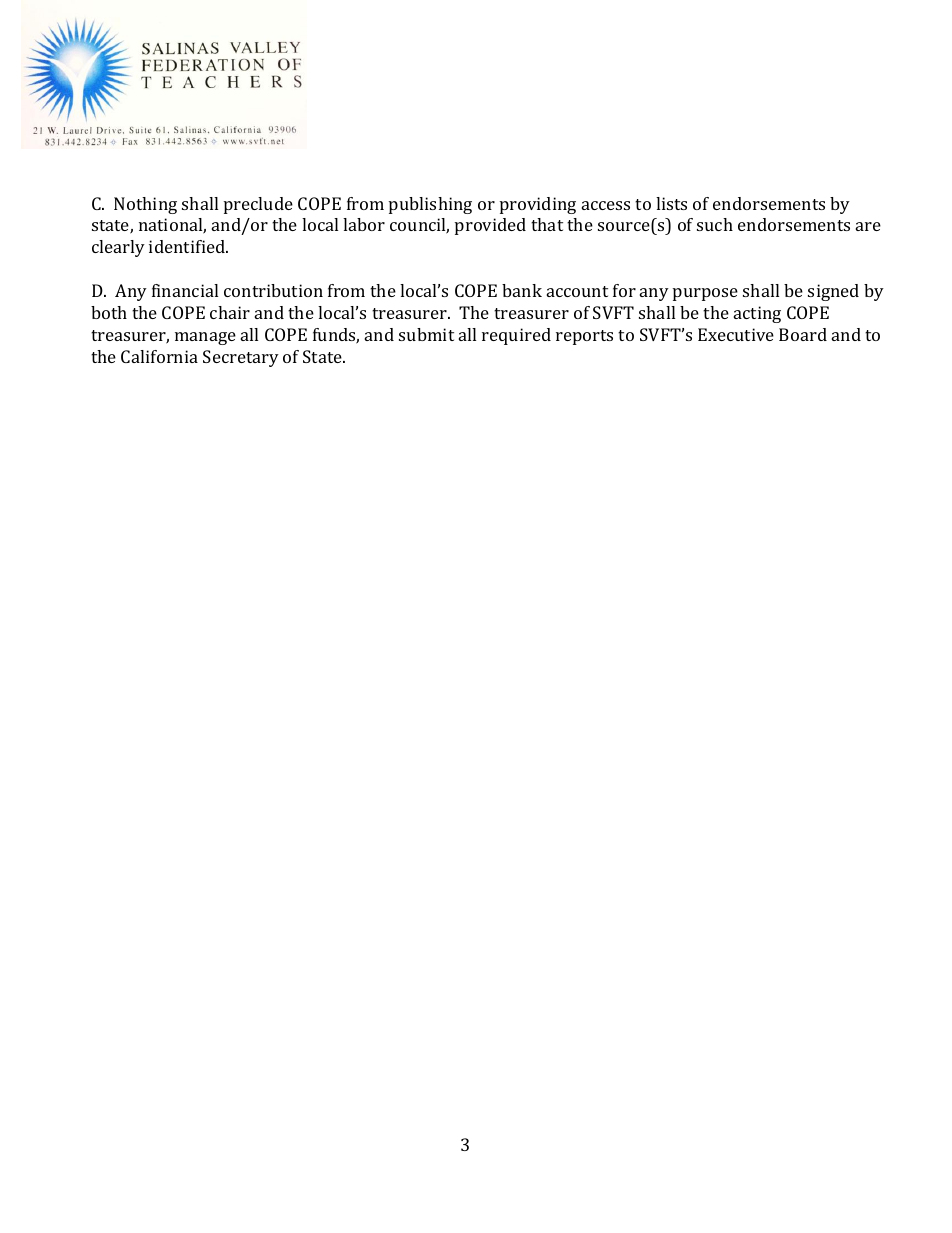 Image resolution: width=952 pixels, height=1233 pixels. I want to click on lists, so click(671, 203).
